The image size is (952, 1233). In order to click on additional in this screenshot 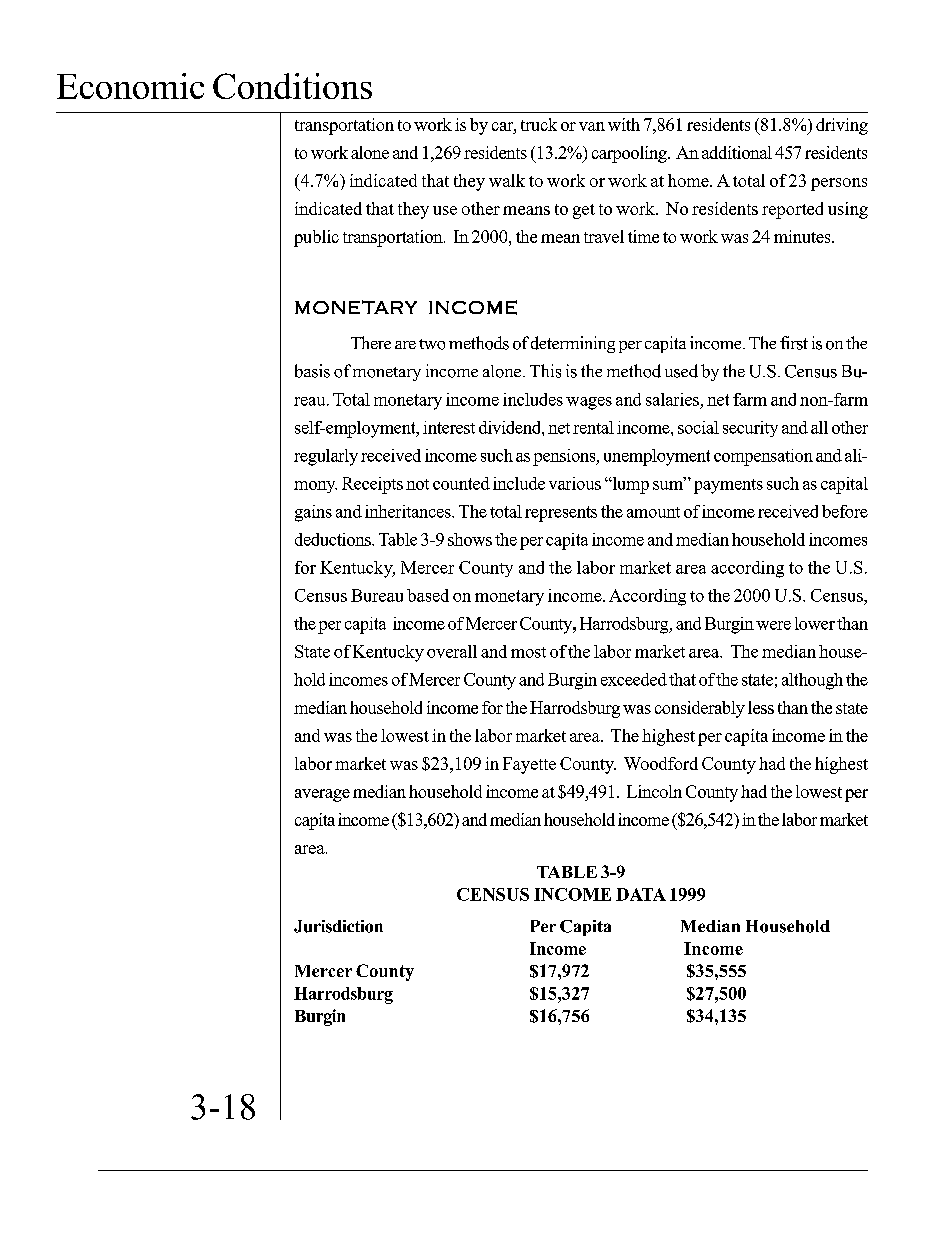, I will do `click(737, 152)`.
